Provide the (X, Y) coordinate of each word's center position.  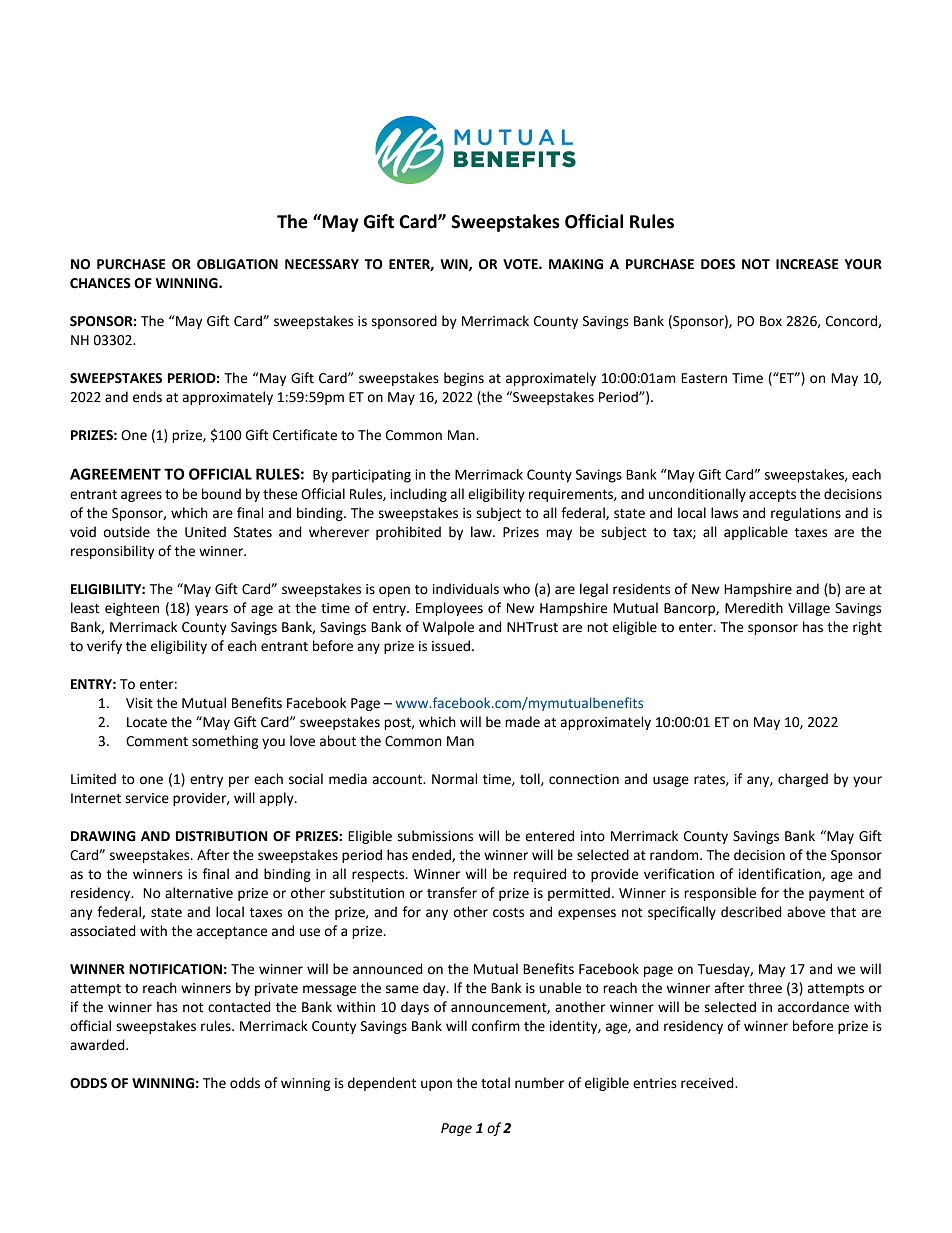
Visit (139, 703)
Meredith (754, 608)
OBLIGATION (237, 264)
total (495, 1083)
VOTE (521, 264)
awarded (98, 1045)
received (708, 1083)
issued (451, 646)
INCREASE (807, 264)
